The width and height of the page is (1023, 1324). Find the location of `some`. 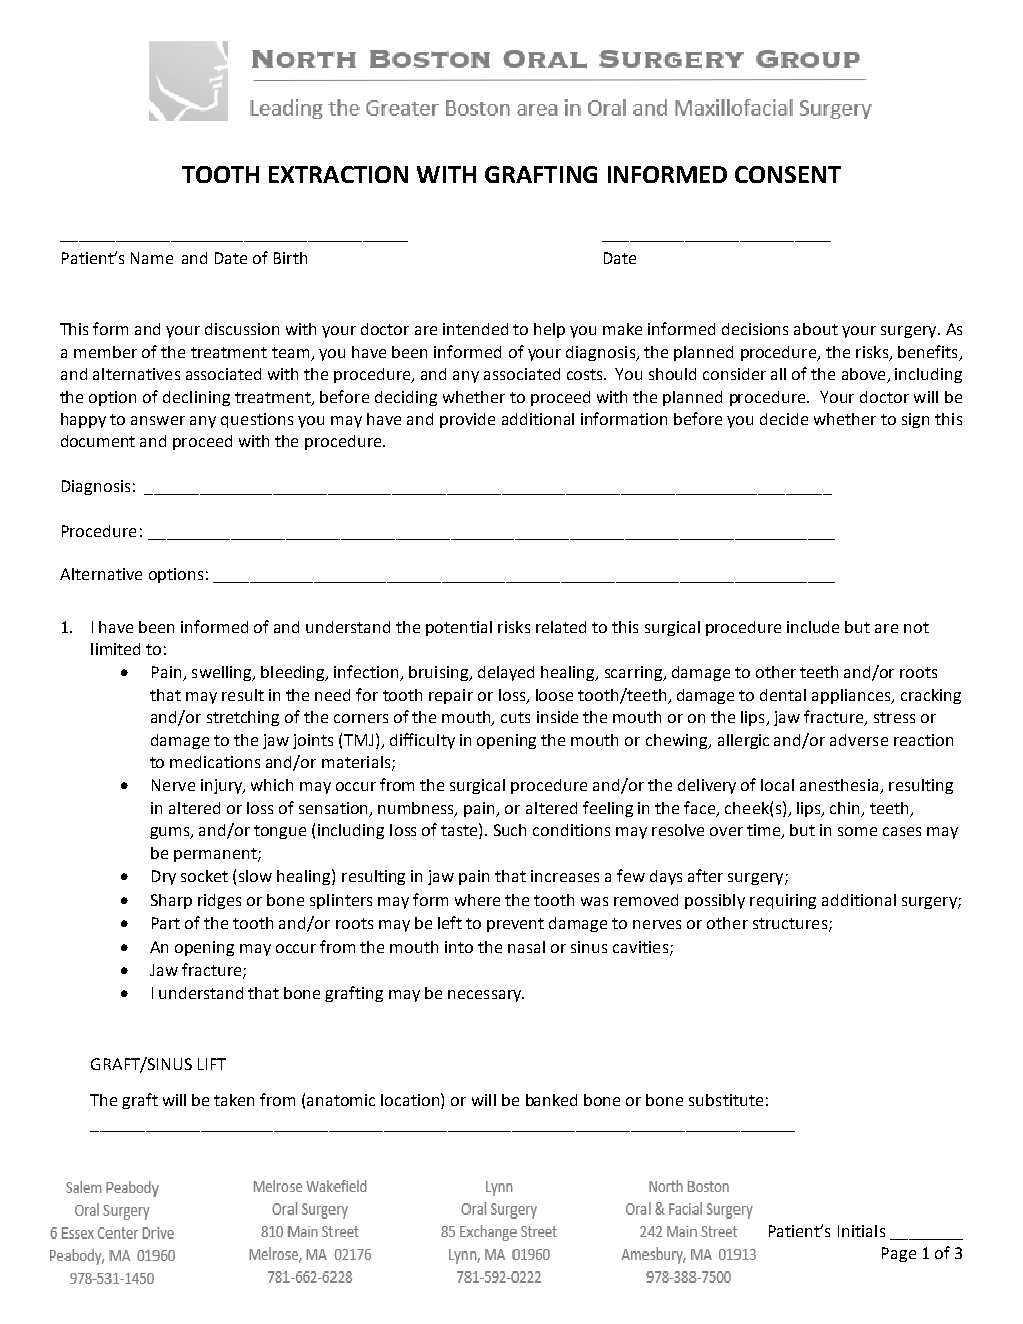

some is located at coordinates (857, 831).
